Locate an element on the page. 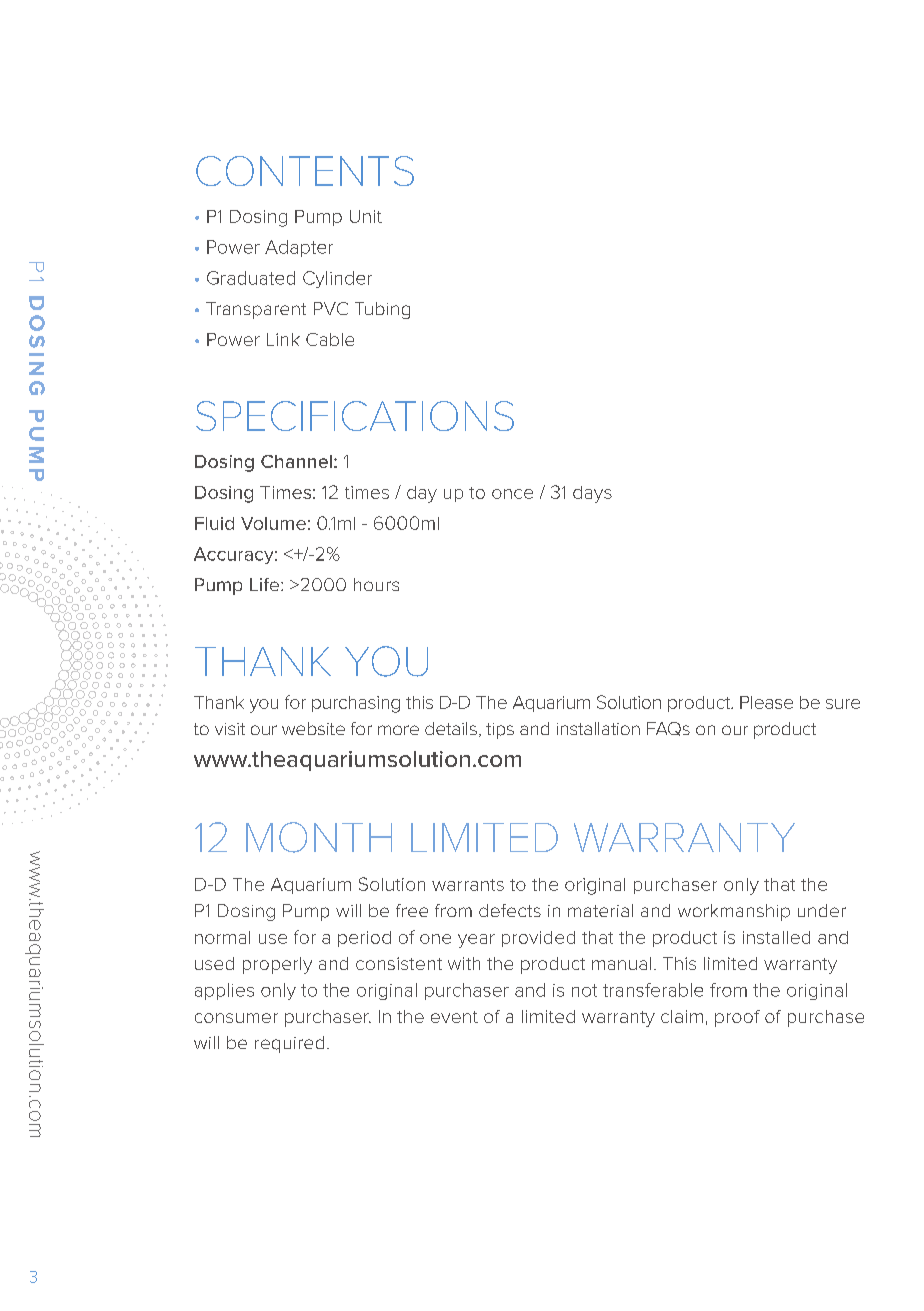 This image has width=924, height=1311. Please is located at coordinates (766, 702).
